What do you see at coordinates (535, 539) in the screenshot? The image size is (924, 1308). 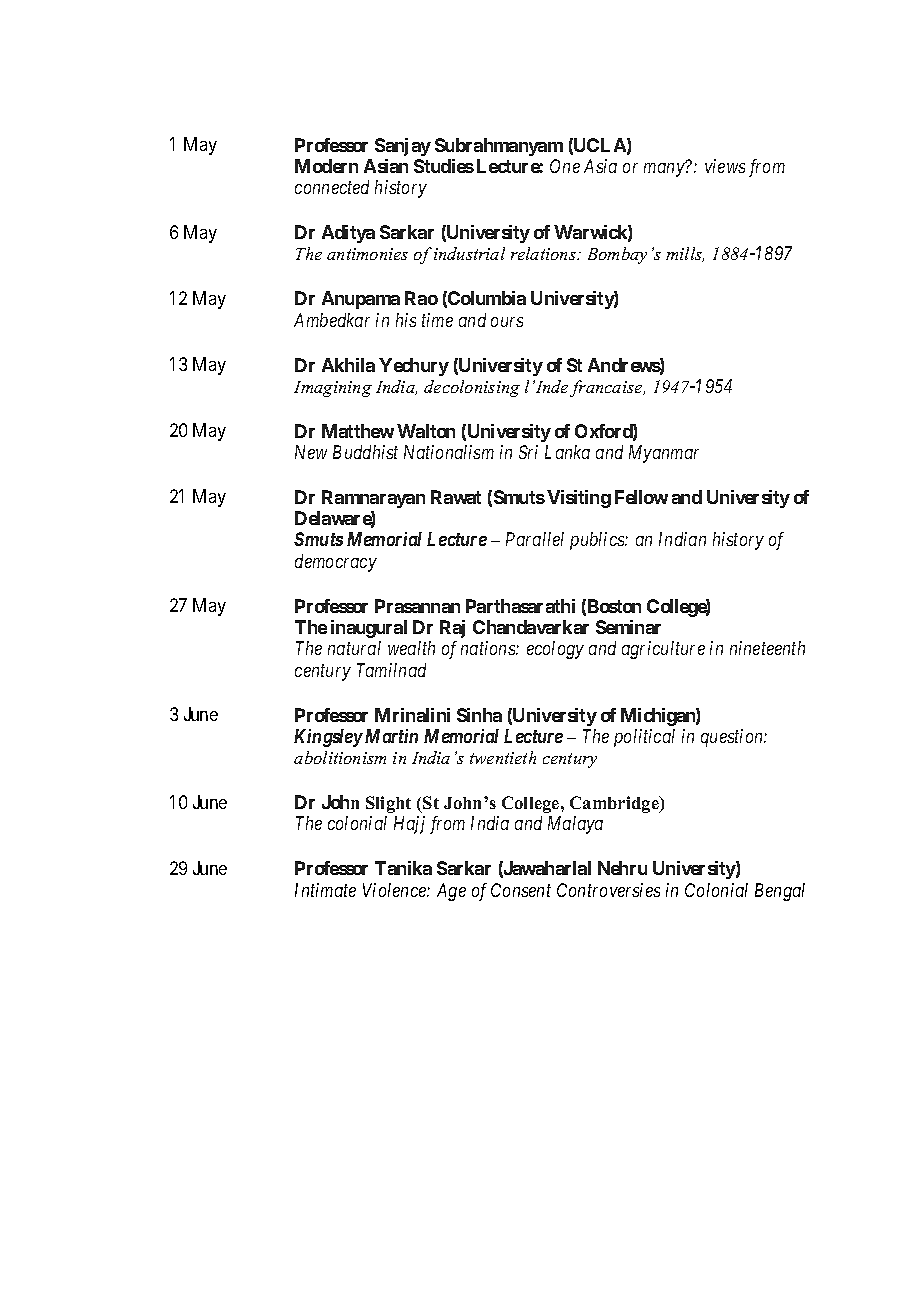 I see `Parallel` at bounding box center [535, 539].
